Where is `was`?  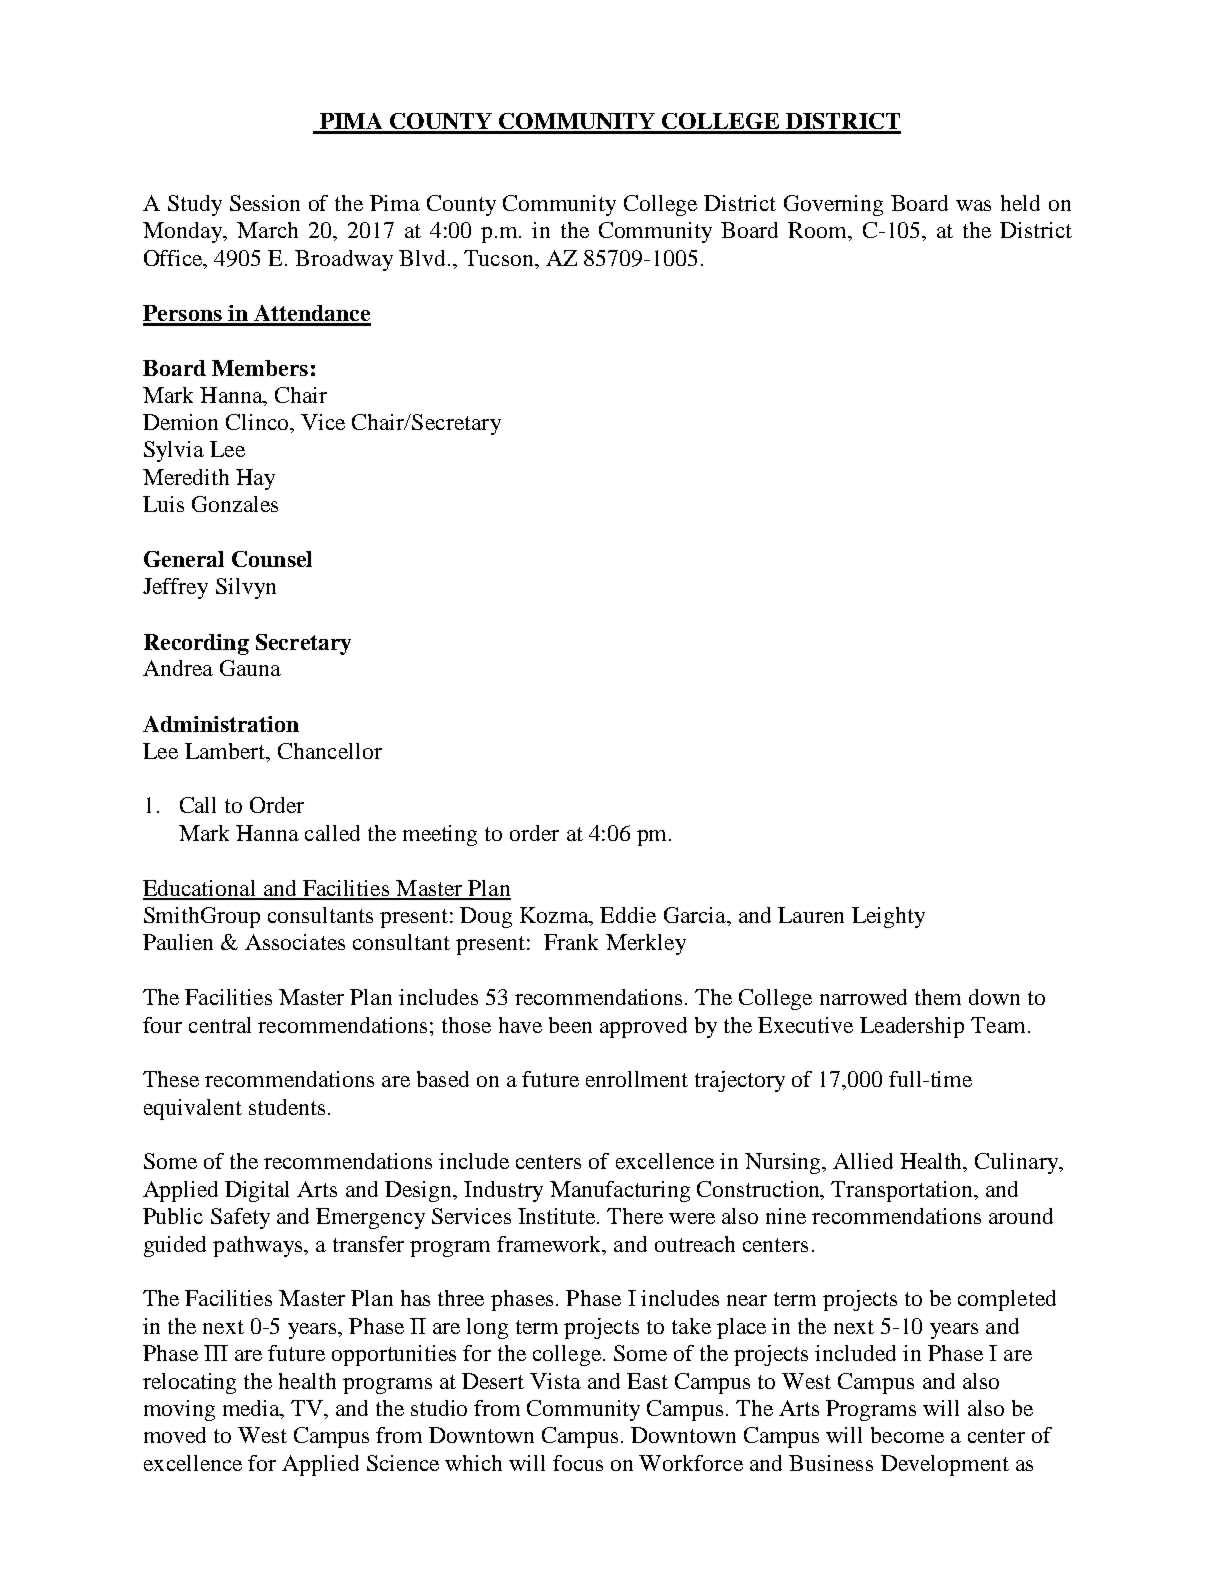 was is located at coordinates (973, 205).
